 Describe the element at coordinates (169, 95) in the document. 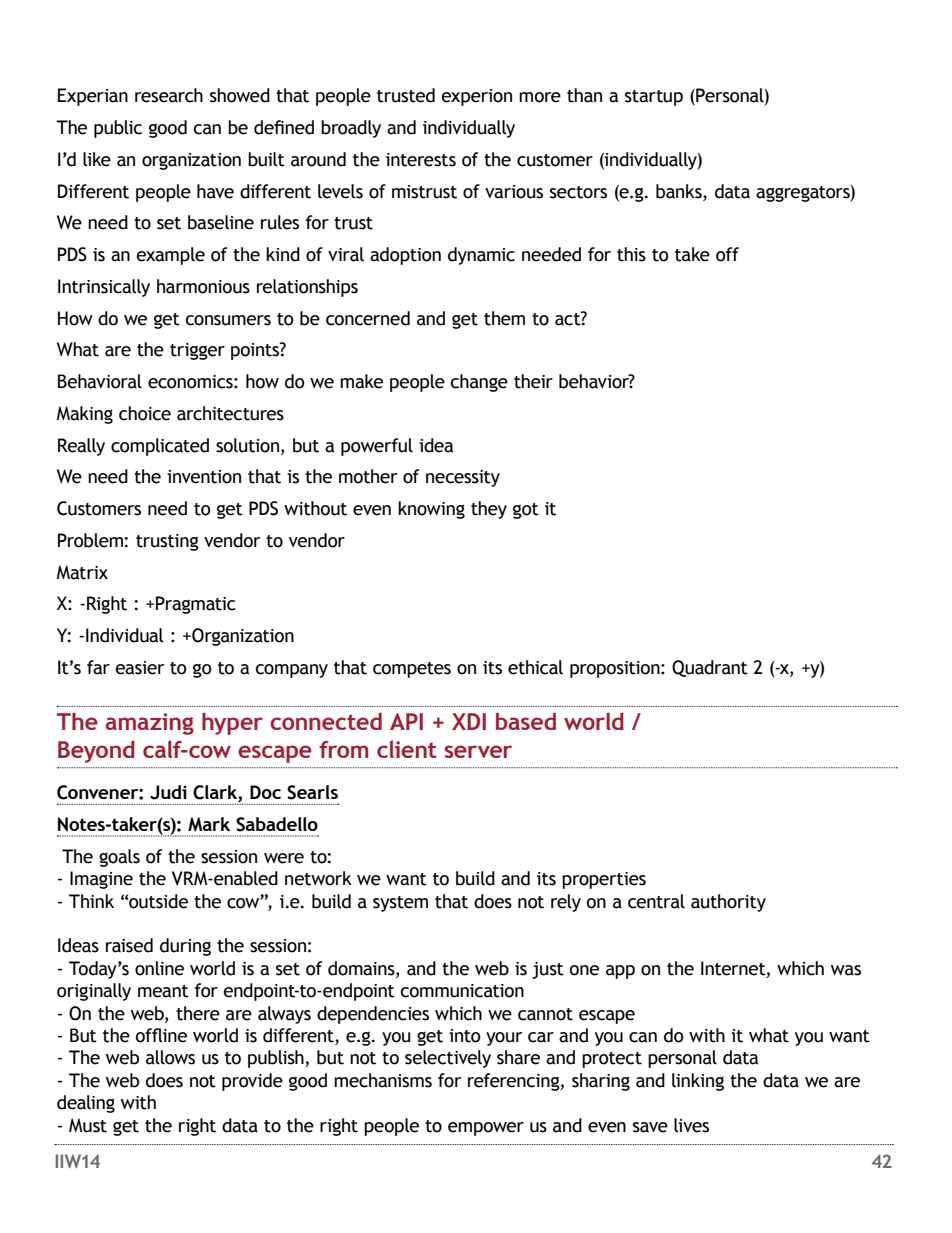

I see `research` at that location.
